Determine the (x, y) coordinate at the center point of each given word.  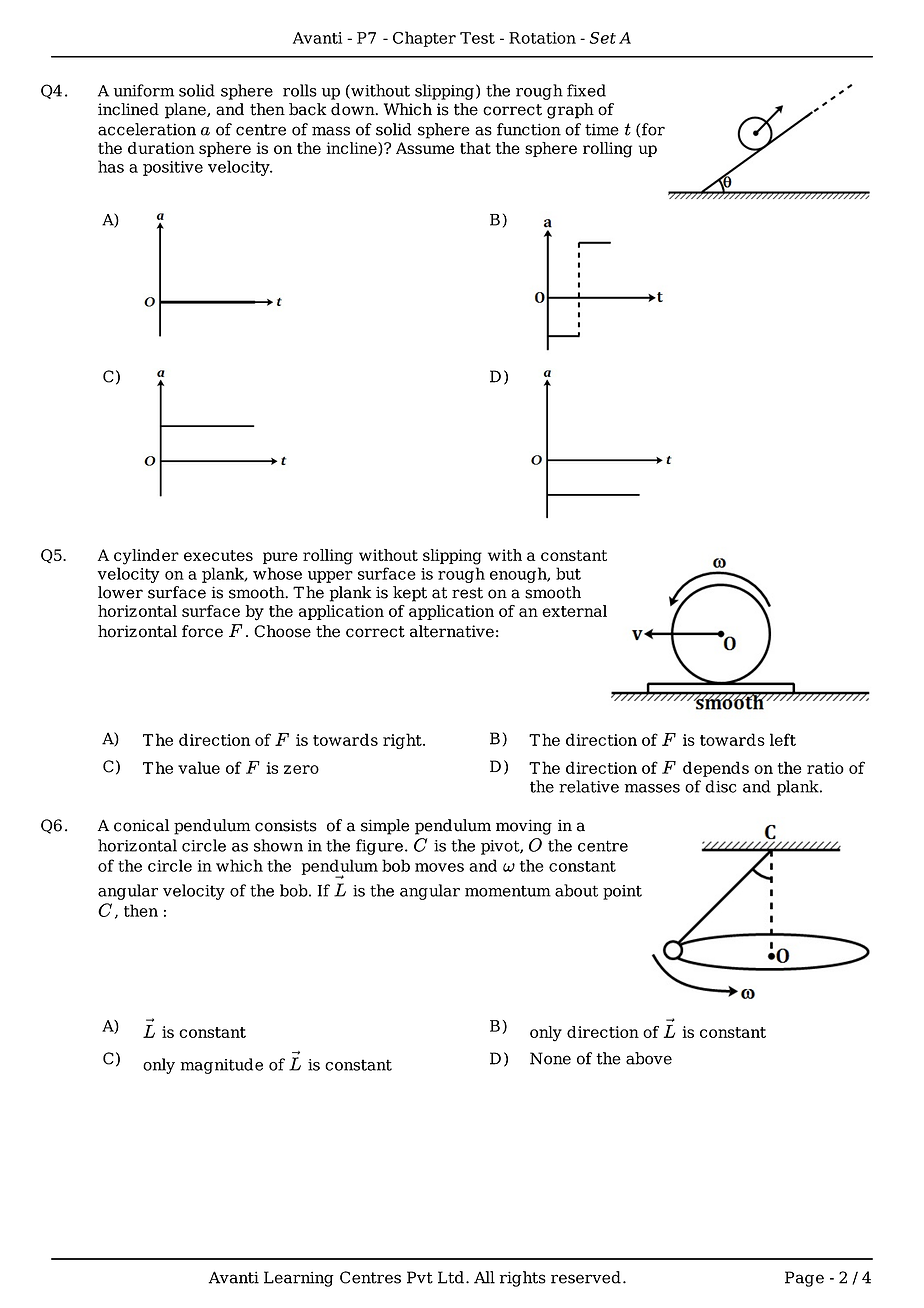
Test (477, 38)
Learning (299, 1279)
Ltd (451, 1277)
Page (804, 1279)
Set (603, 38)
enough (519, 575)
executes (218, 555)
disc (720, 786)
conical (141, 825)
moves (439, 867)
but (568, 573)
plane (186, 111)
